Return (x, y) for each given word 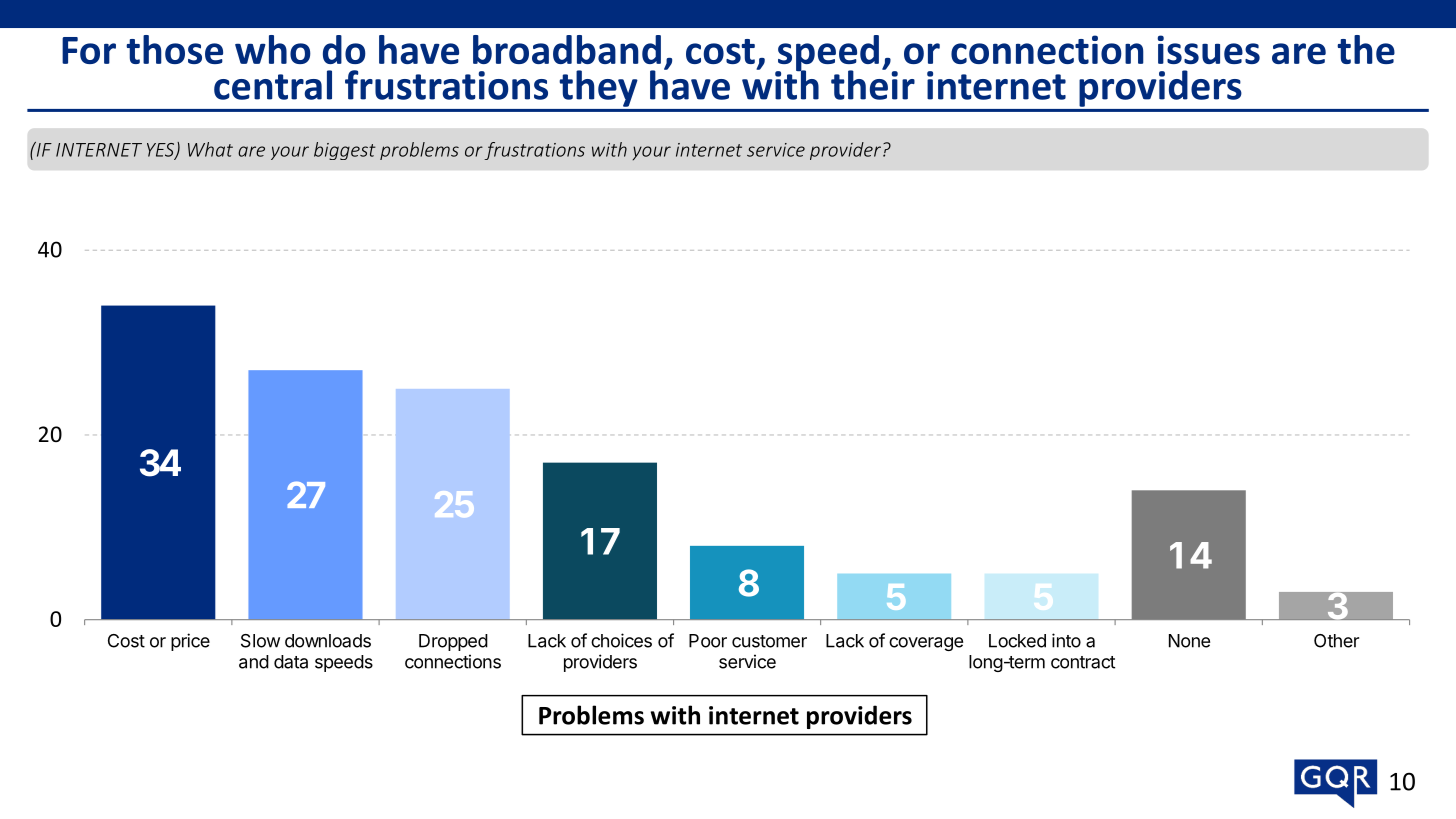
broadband (567, 49)
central (273, 85)
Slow (260, 641)
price (190, 642)
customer (769, 641)
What (210, 149)
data (291, 662)
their (873, 84)
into (1066, 640)
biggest (345, 151)
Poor (708, 641)
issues (1208, 49)
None (1189, 641)
